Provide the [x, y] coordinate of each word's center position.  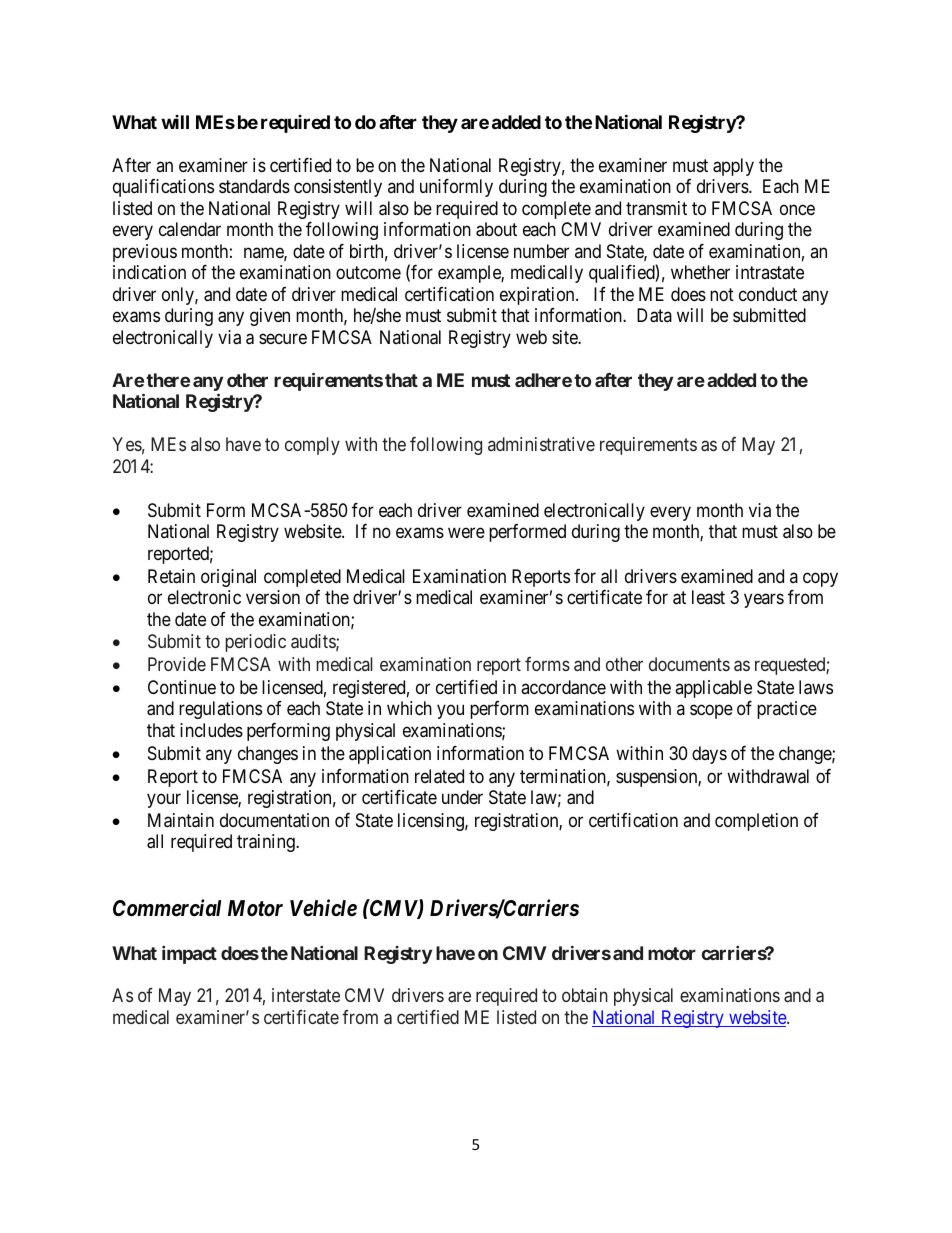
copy [820, 579]
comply [312, 446]
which [409, 708]
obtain [585, 995]
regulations [220, 710]
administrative [541, 444]
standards [254, 186]
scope [711, 712]
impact [189, 955]
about [496, 229]
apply [733, 167]
